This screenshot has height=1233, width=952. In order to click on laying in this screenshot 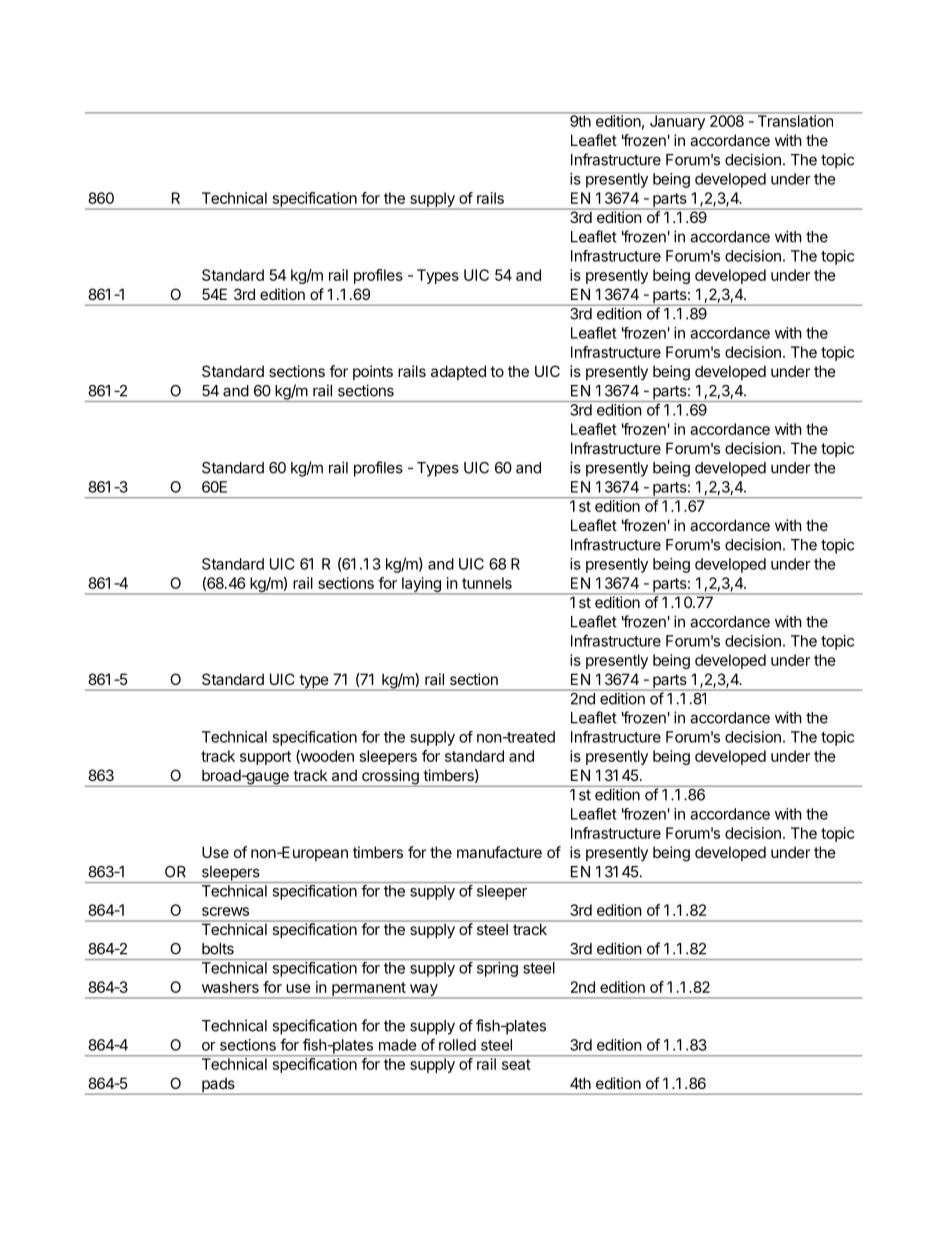, I will do `click(421, 586)`.
